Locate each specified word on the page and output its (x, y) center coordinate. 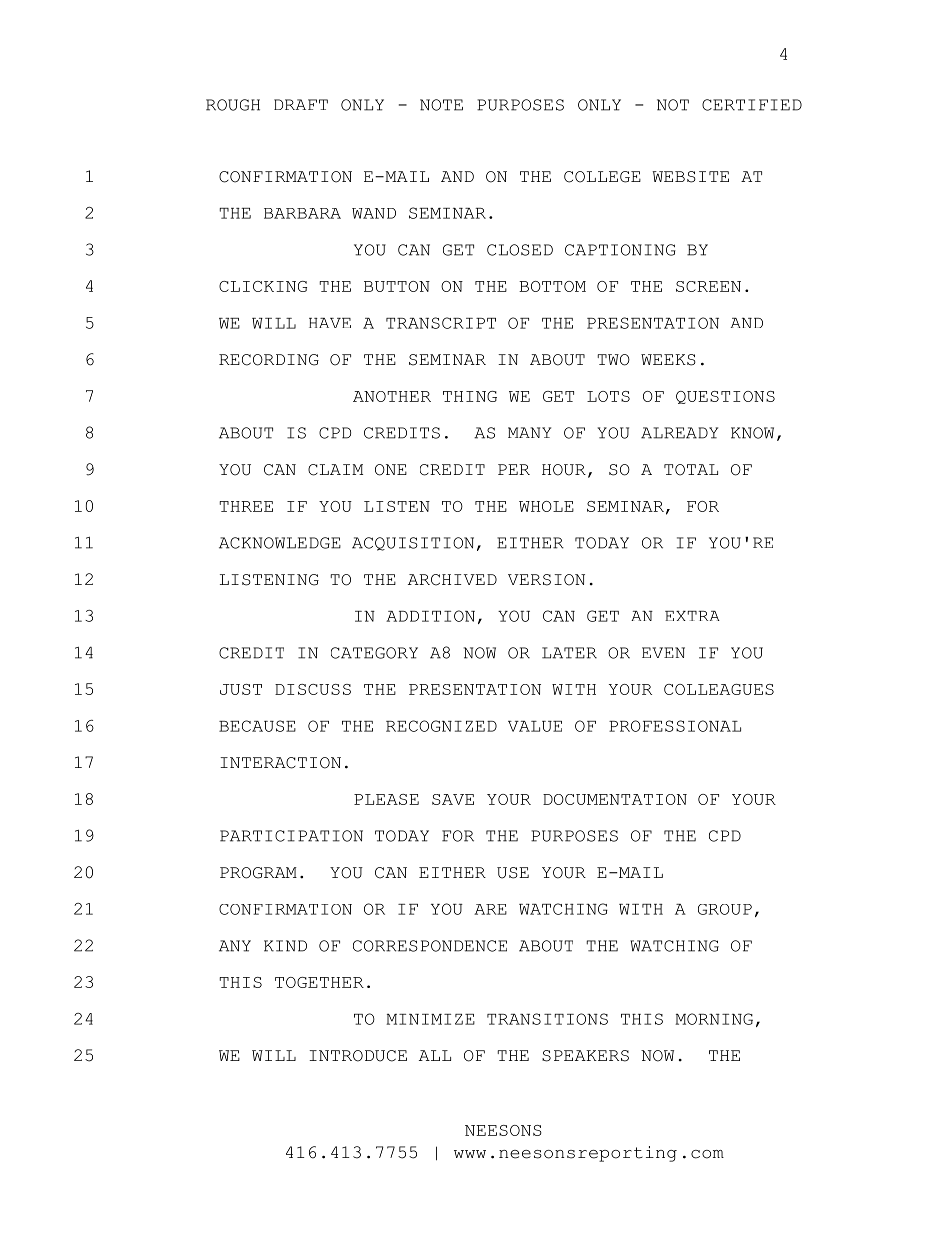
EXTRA (692, 616)
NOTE (441, 105)
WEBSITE (690, 177)
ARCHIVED (452, 580)
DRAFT (301, 104)
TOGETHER (319, 982)
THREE (246, 506)
